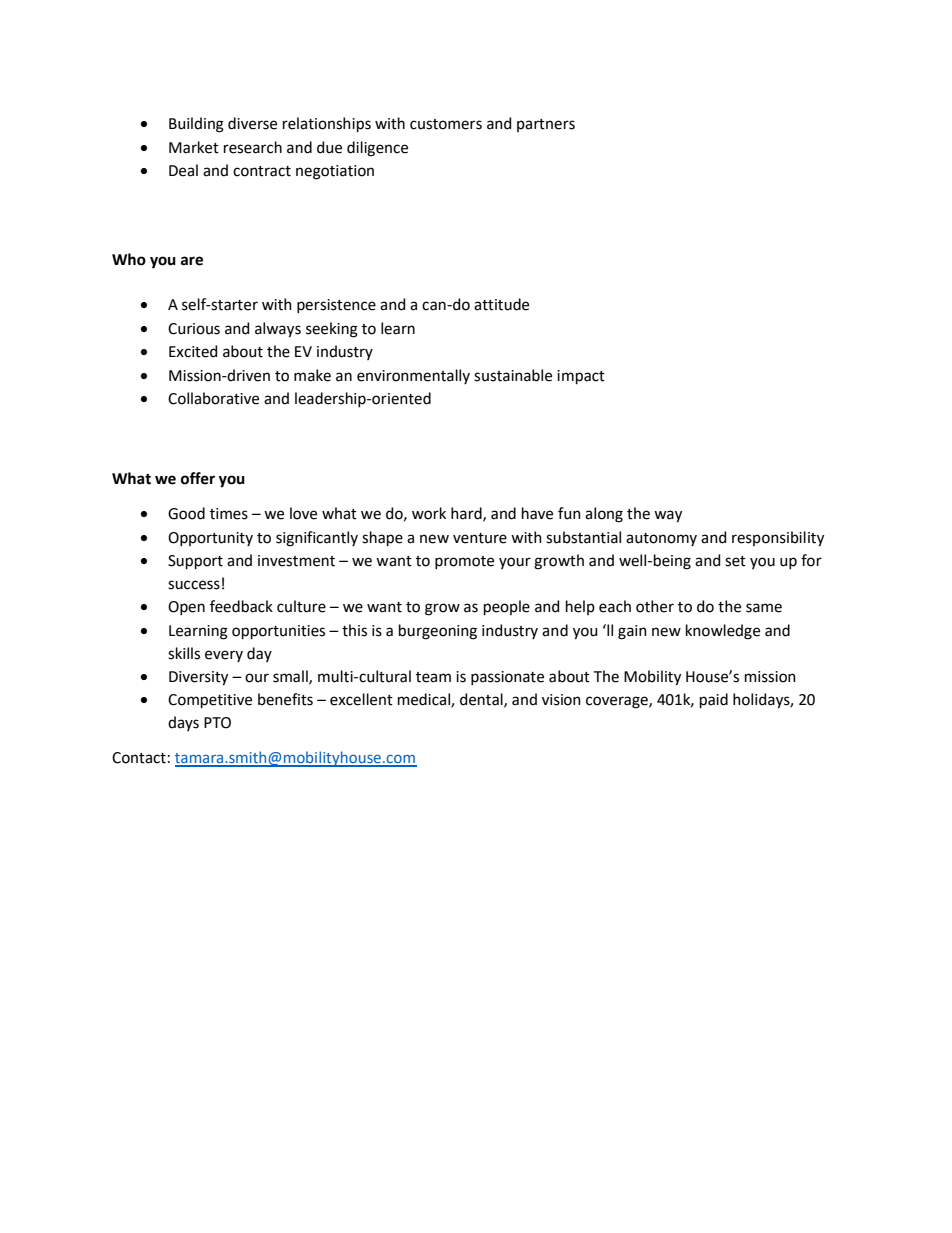  Describe the element at coordinates (186, 608) in the screenshot. I see `Open` at that location.
